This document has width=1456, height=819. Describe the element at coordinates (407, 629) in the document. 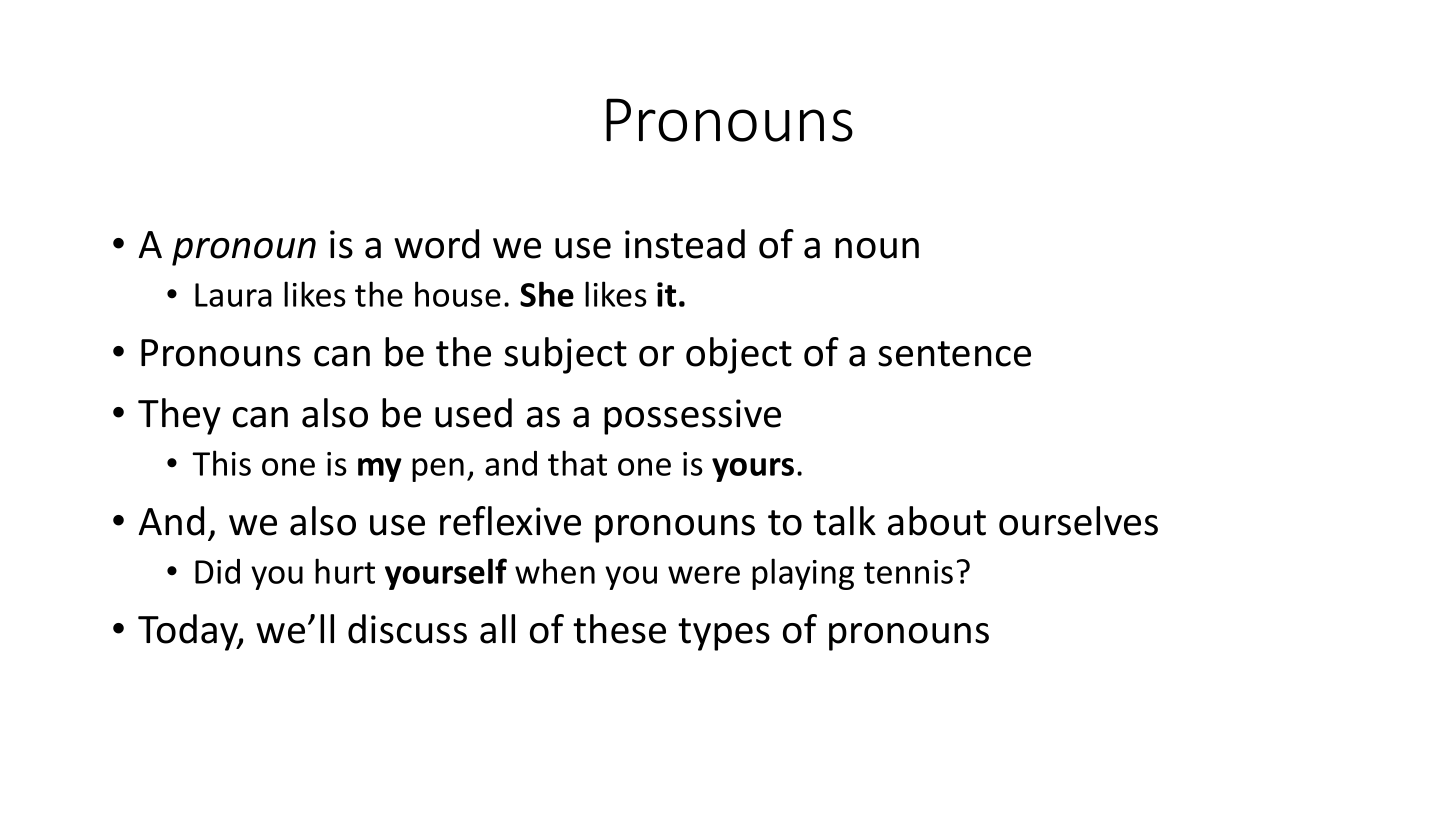

I see `discuss` at that location.
